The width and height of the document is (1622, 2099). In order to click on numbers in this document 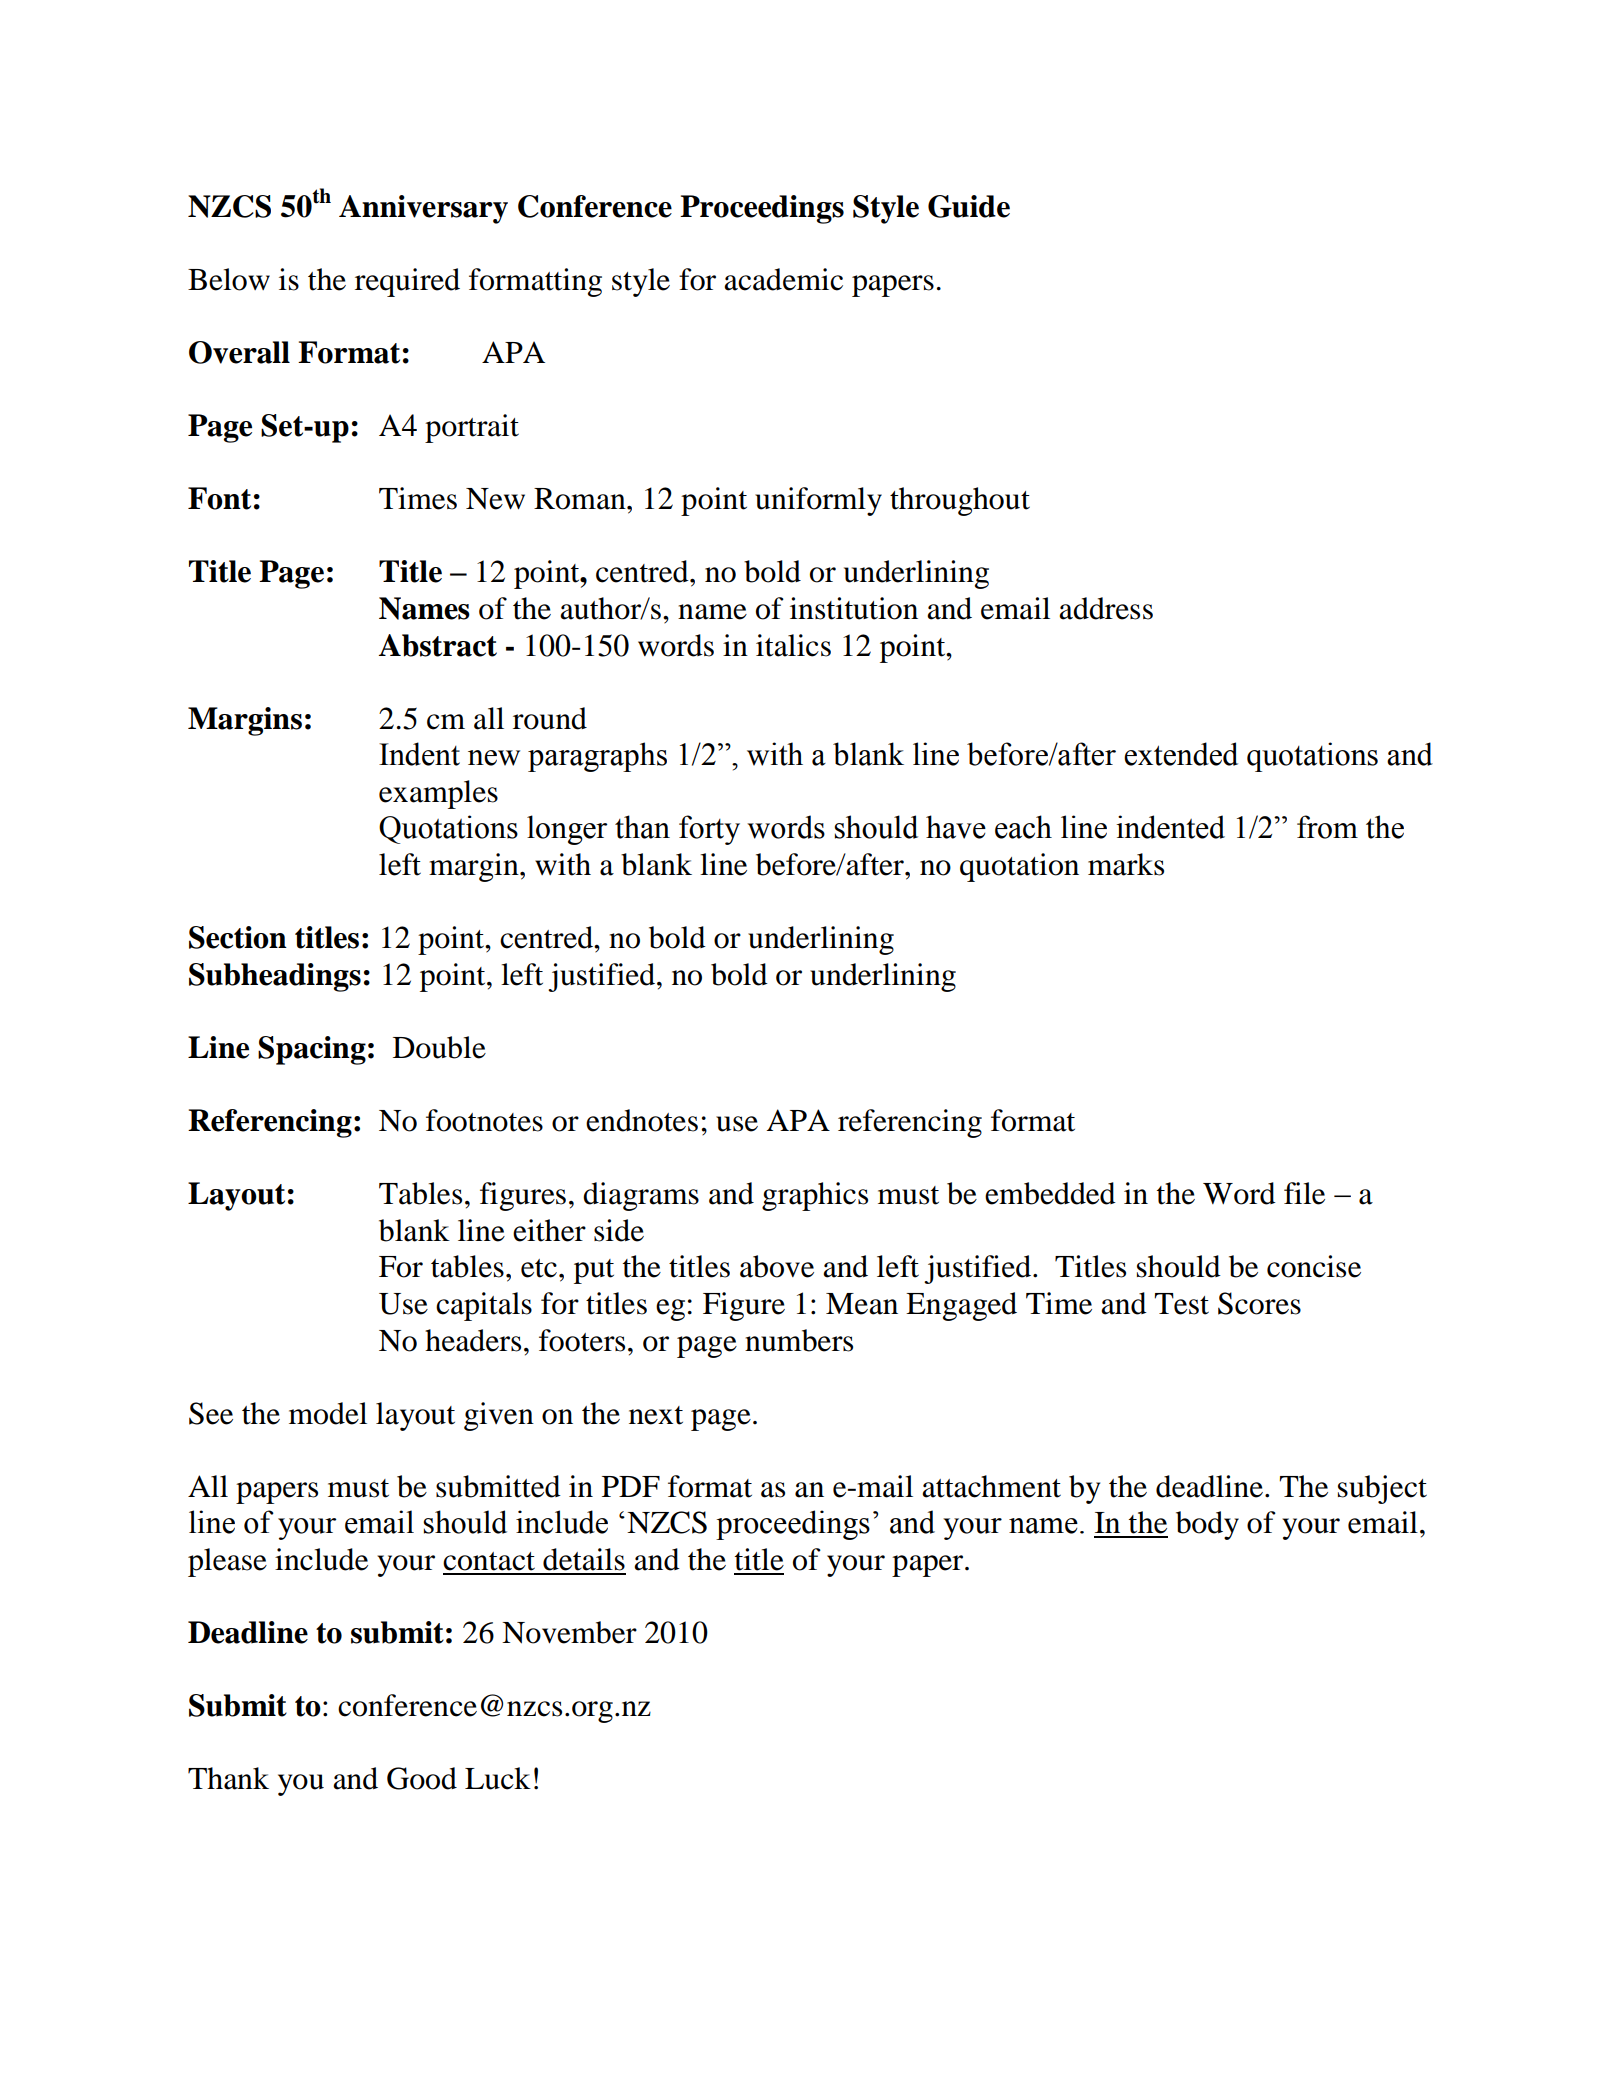, I will do `click(799, 1340)`.
